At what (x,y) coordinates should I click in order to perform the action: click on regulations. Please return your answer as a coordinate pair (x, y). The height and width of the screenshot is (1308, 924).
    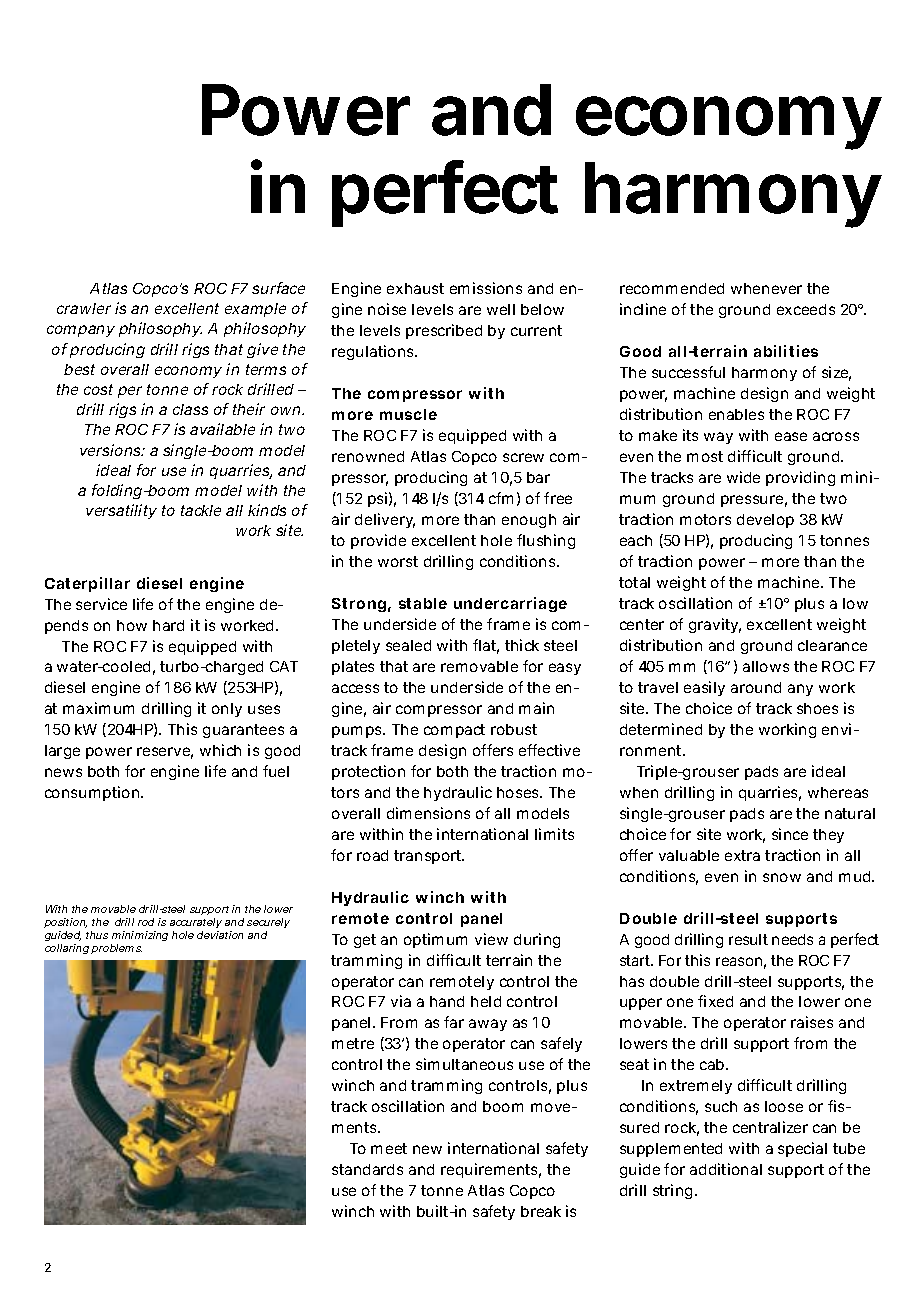
    Looking at the image, I should click on (374, 352).
